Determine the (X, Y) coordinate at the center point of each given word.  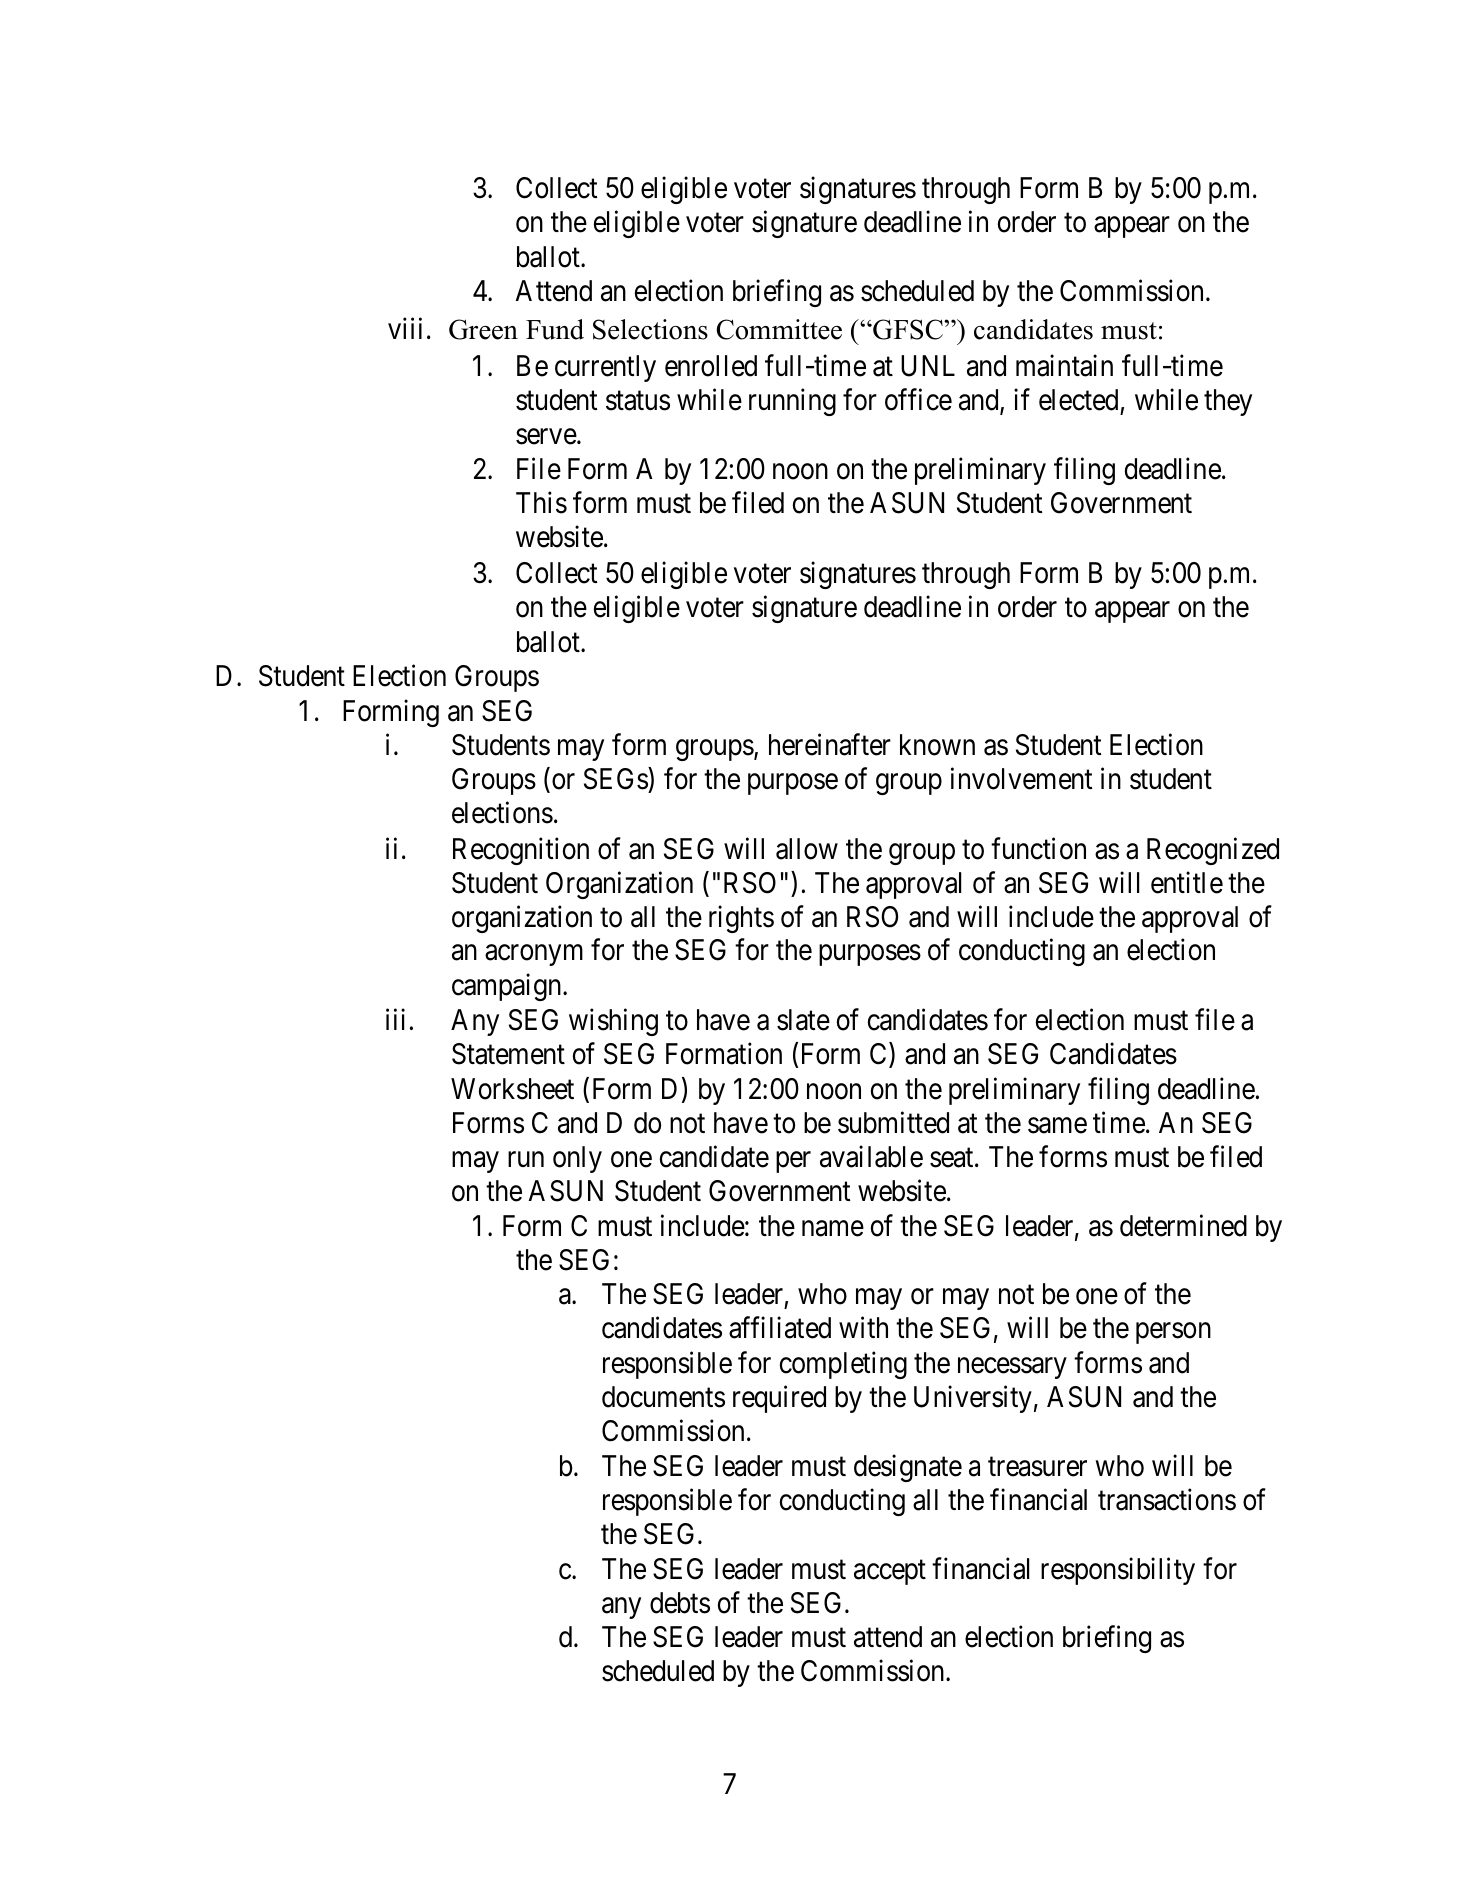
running (792, 402)
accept (890, 1572)
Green (483, 329)
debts (680, 1603)
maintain (1064, 366)
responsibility (1118, 1571)
